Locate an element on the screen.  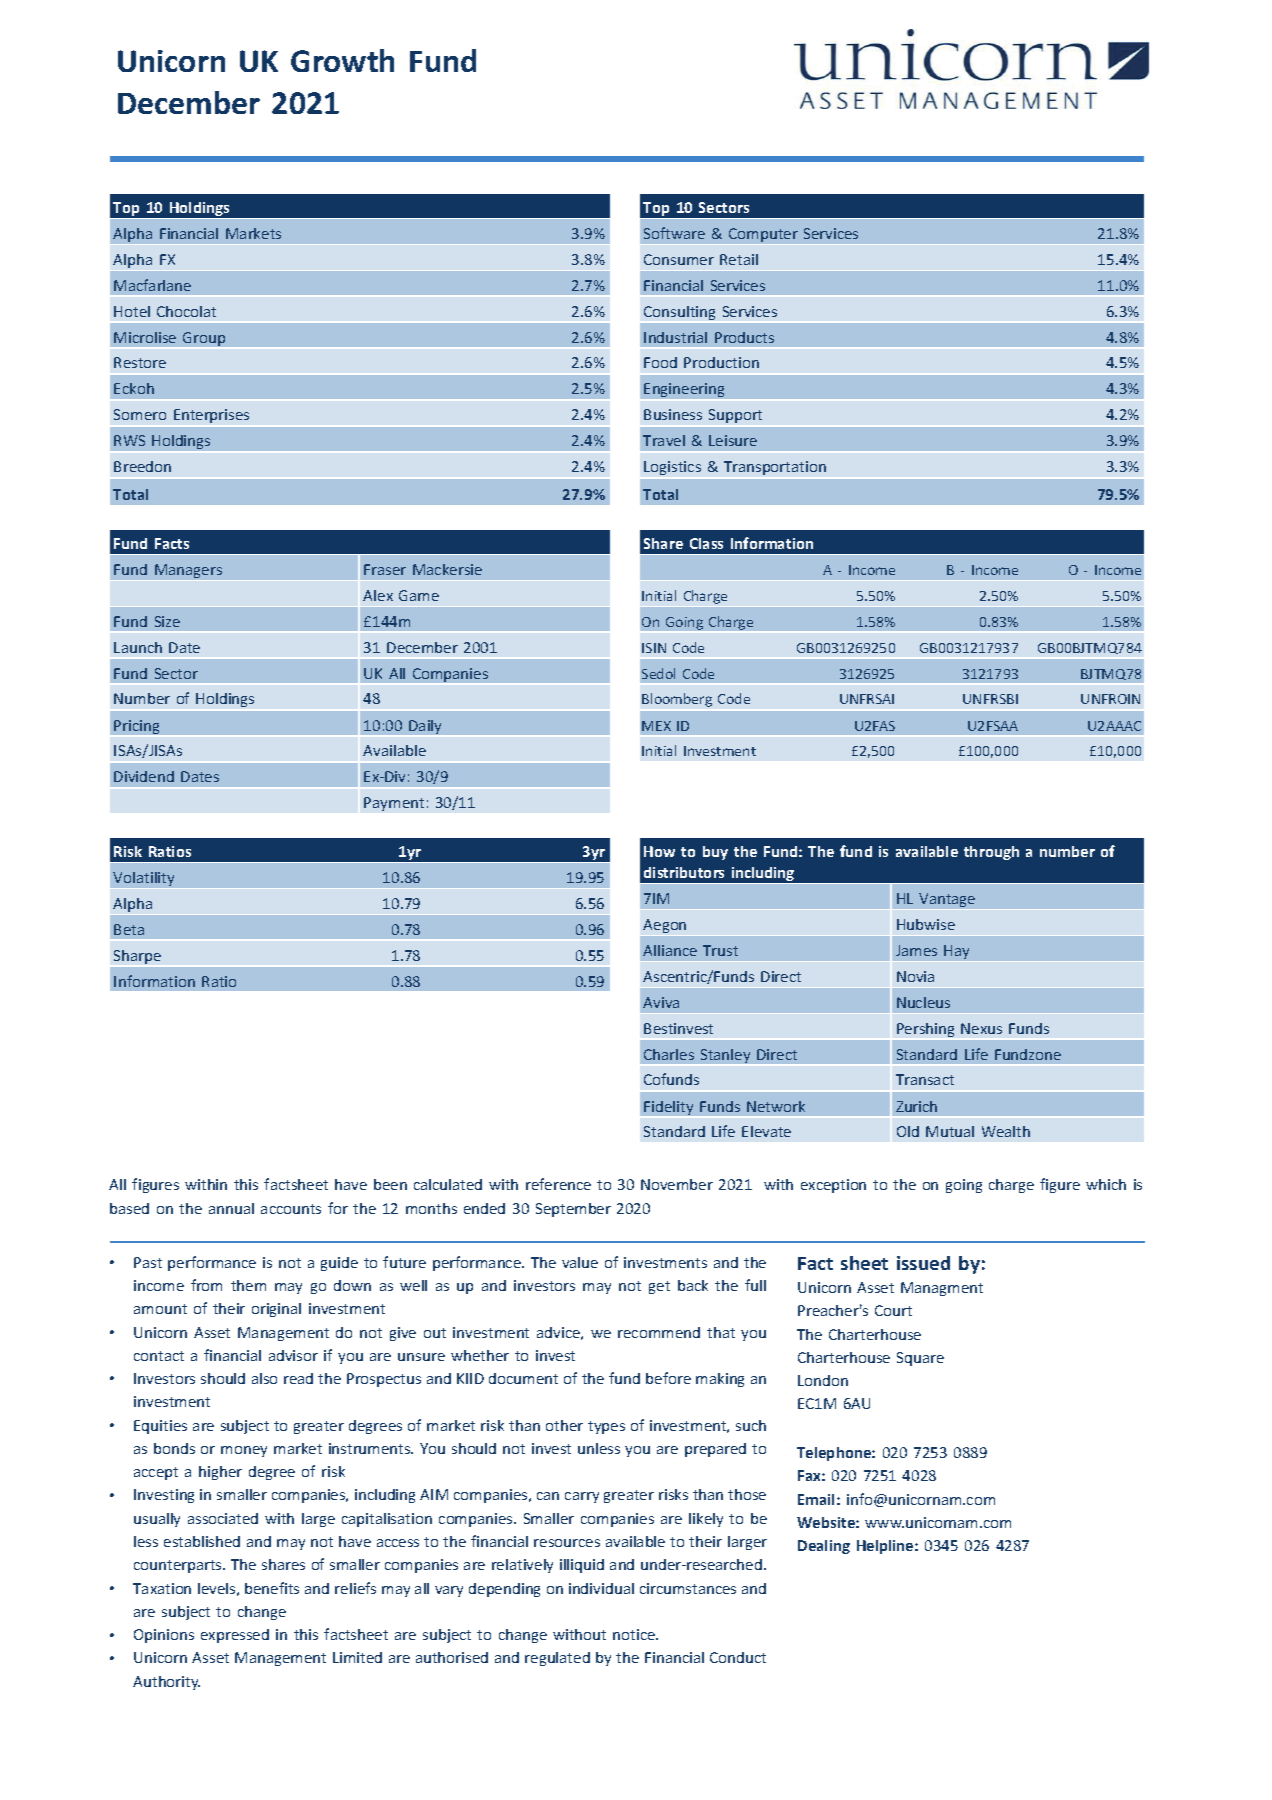
Size is located at coordinates (167, 621).
